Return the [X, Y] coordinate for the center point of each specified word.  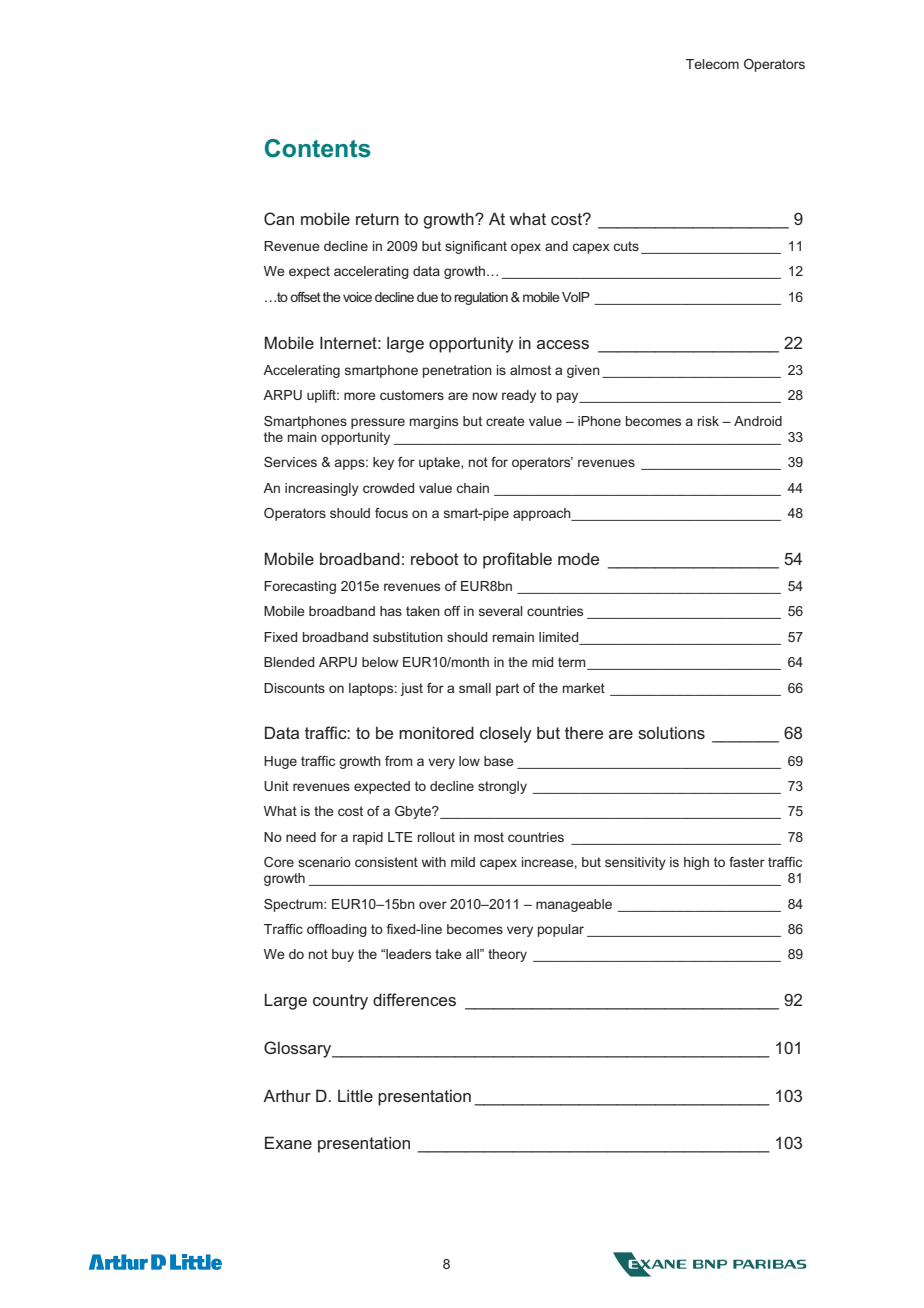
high [696, 863]
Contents [318, 148]
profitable [517, 560]
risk [708, 421]
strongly [502, 787]
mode [578, 558]
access [563, 344]
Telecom [712, 64]
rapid [368, 838]
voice [357, 297]
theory [507, 955]
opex [526, 248]
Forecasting [300, 587]
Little [355, 1095]
